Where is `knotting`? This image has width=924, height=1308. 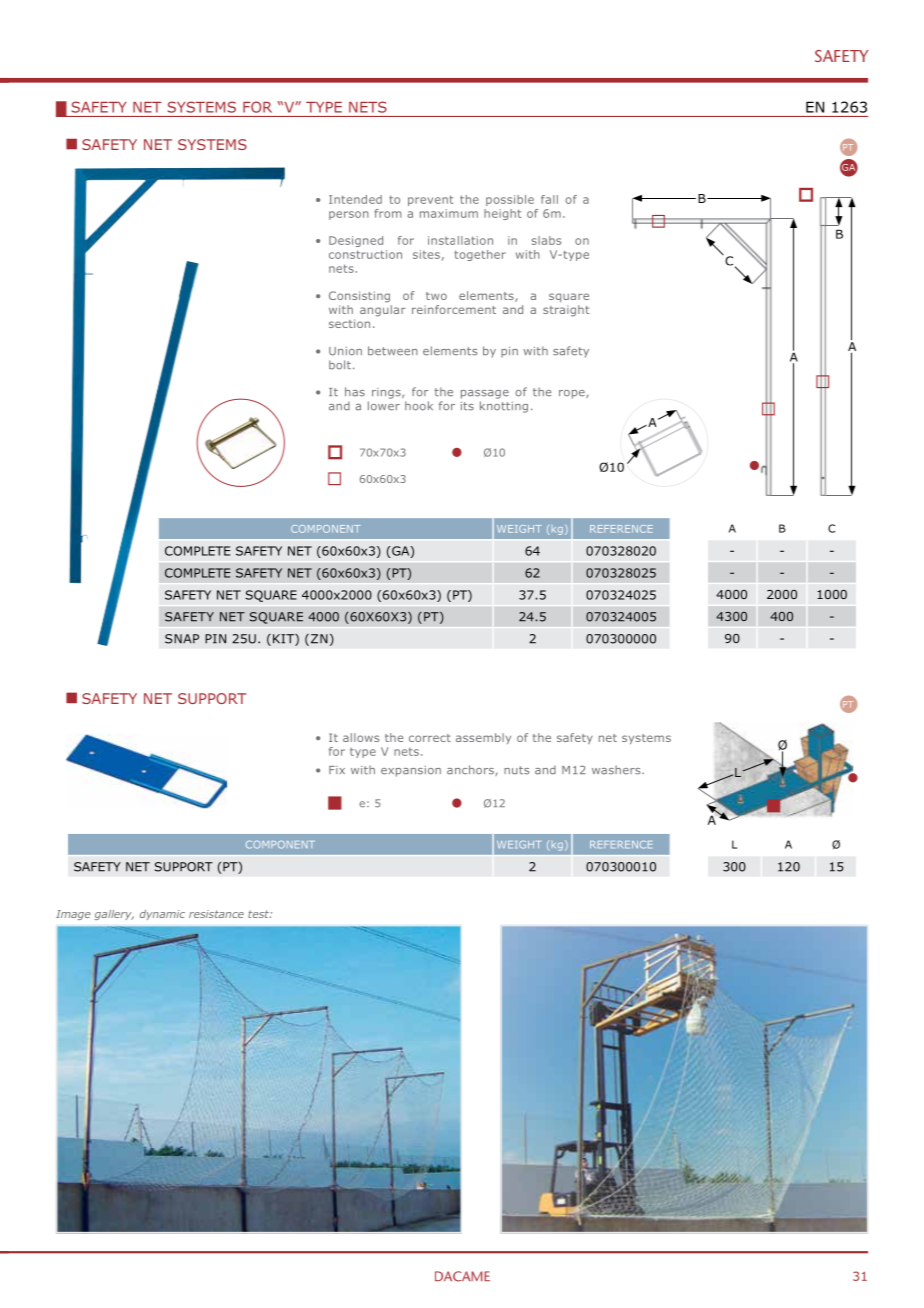 knotting is located at coordinates (504, 407).
